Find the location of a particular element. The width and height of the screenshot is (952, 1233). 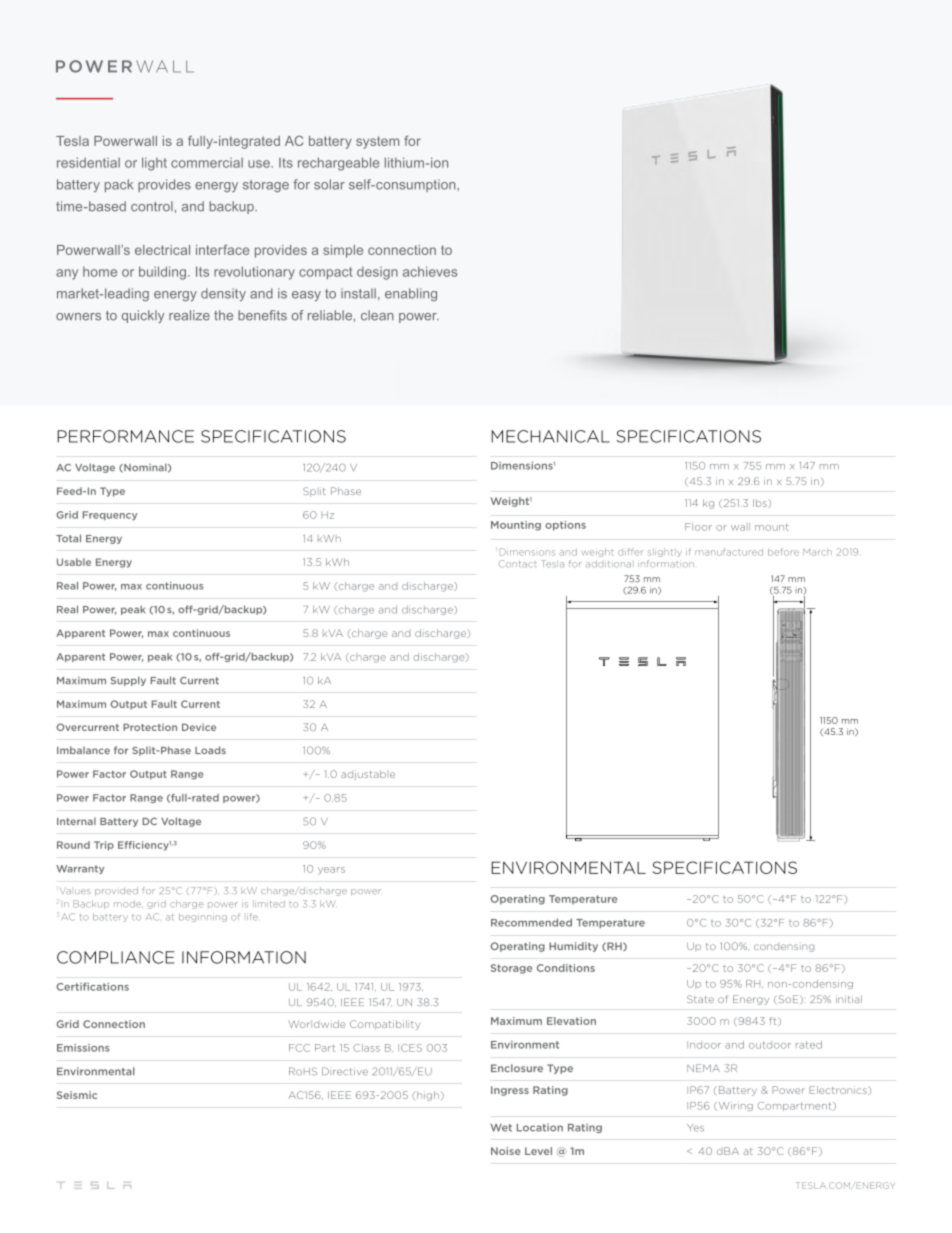

pack is located at coordinates (119, 185).
